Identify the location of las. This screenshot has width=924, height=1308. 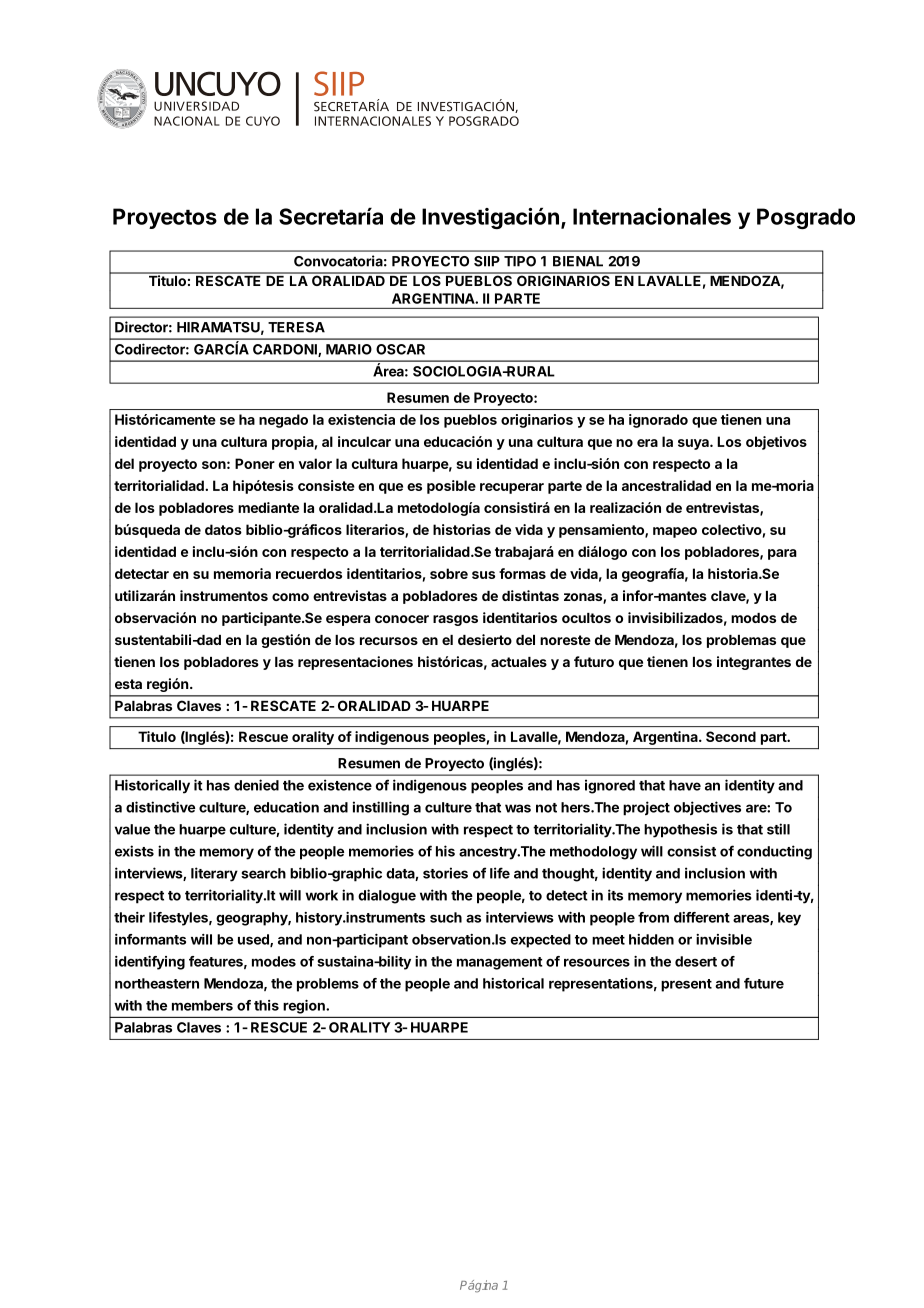
(284, 662).
